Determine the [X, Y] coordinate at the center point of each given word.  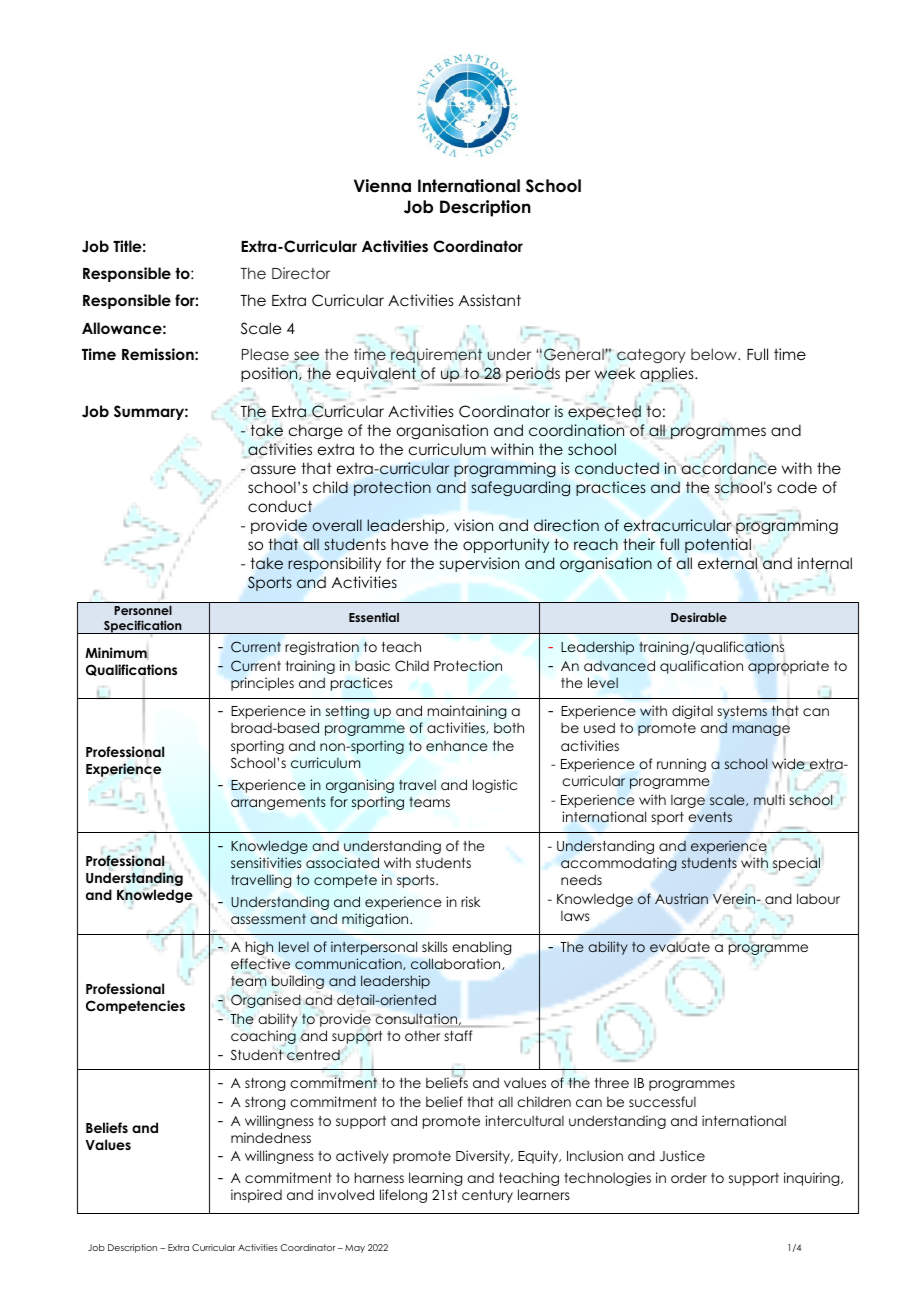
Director [301, 273]
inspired [256, 1196]
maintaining [467, 712]
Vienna [382, 186]
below [715, 354]
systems [742, 712]
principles [262, 684]
